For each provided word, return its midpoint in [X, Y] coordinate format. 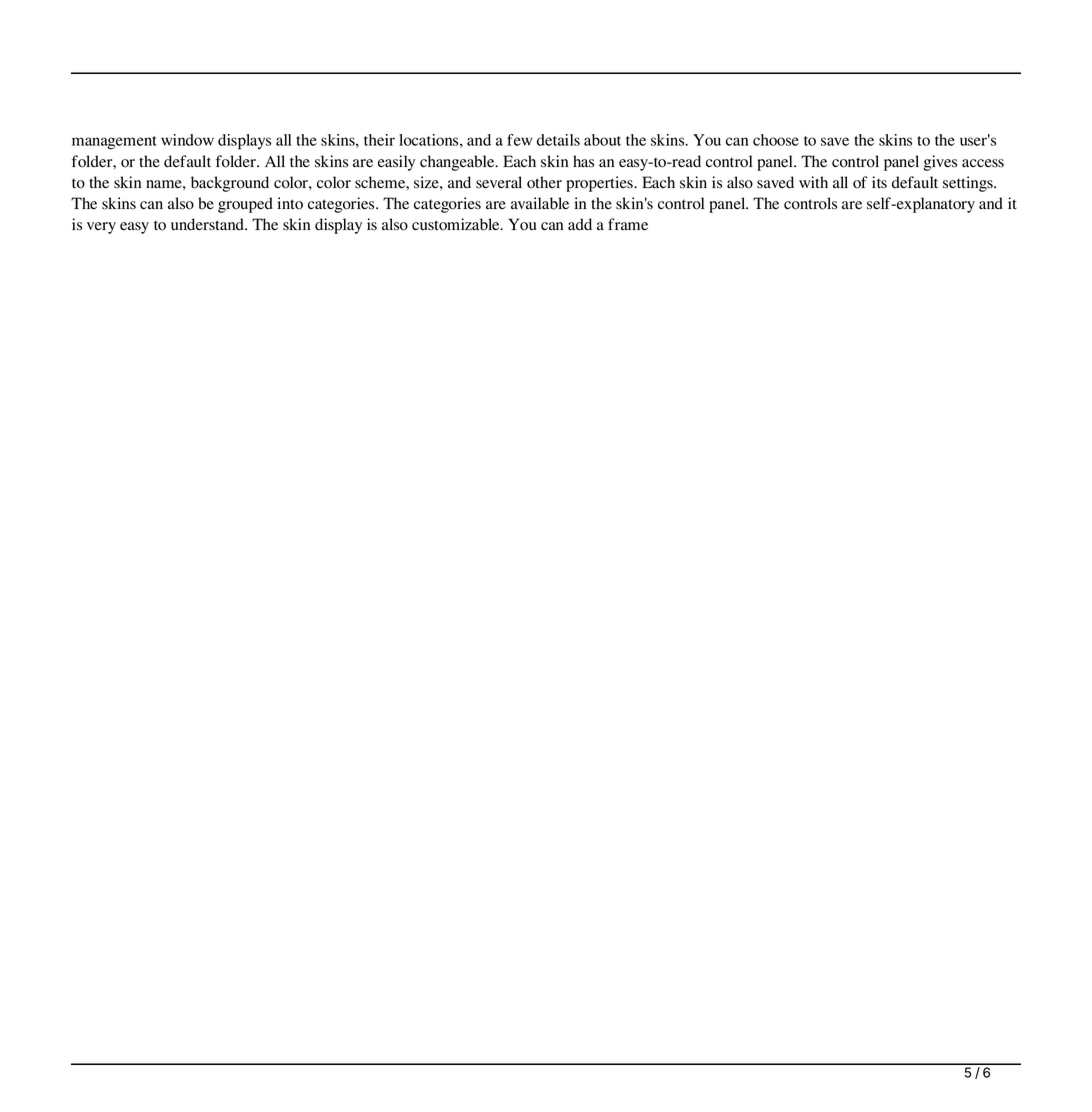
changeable [458, 163]
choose [776, 140]
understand [209, 224]
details [558, 140]
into [290, 203]
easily [396, 163]
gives [940, 163]
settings [969, 184]
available [540, 203]
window [187, 140]
